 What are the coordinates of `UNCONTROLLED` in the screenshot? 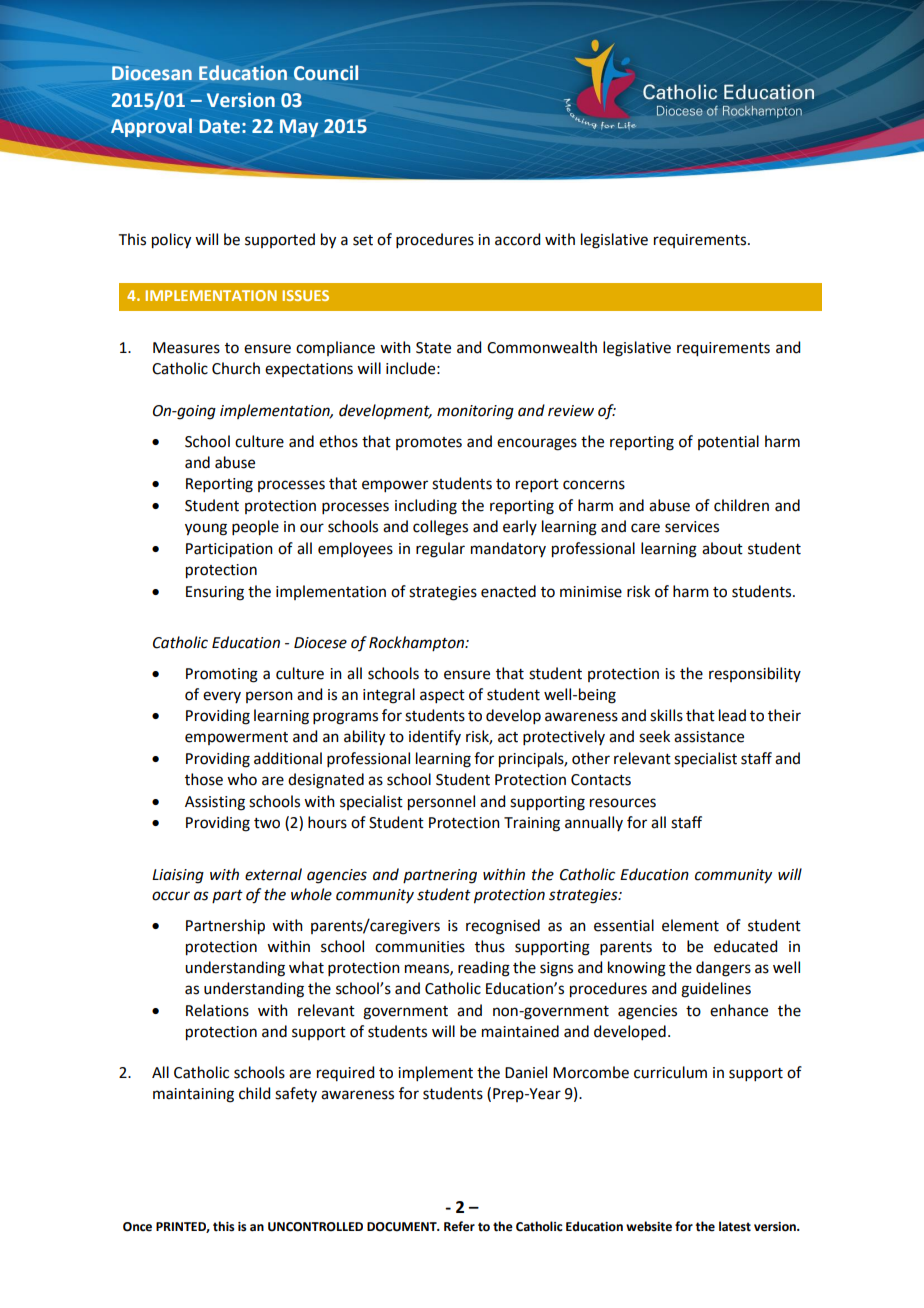 It's located at (315, 1227).
